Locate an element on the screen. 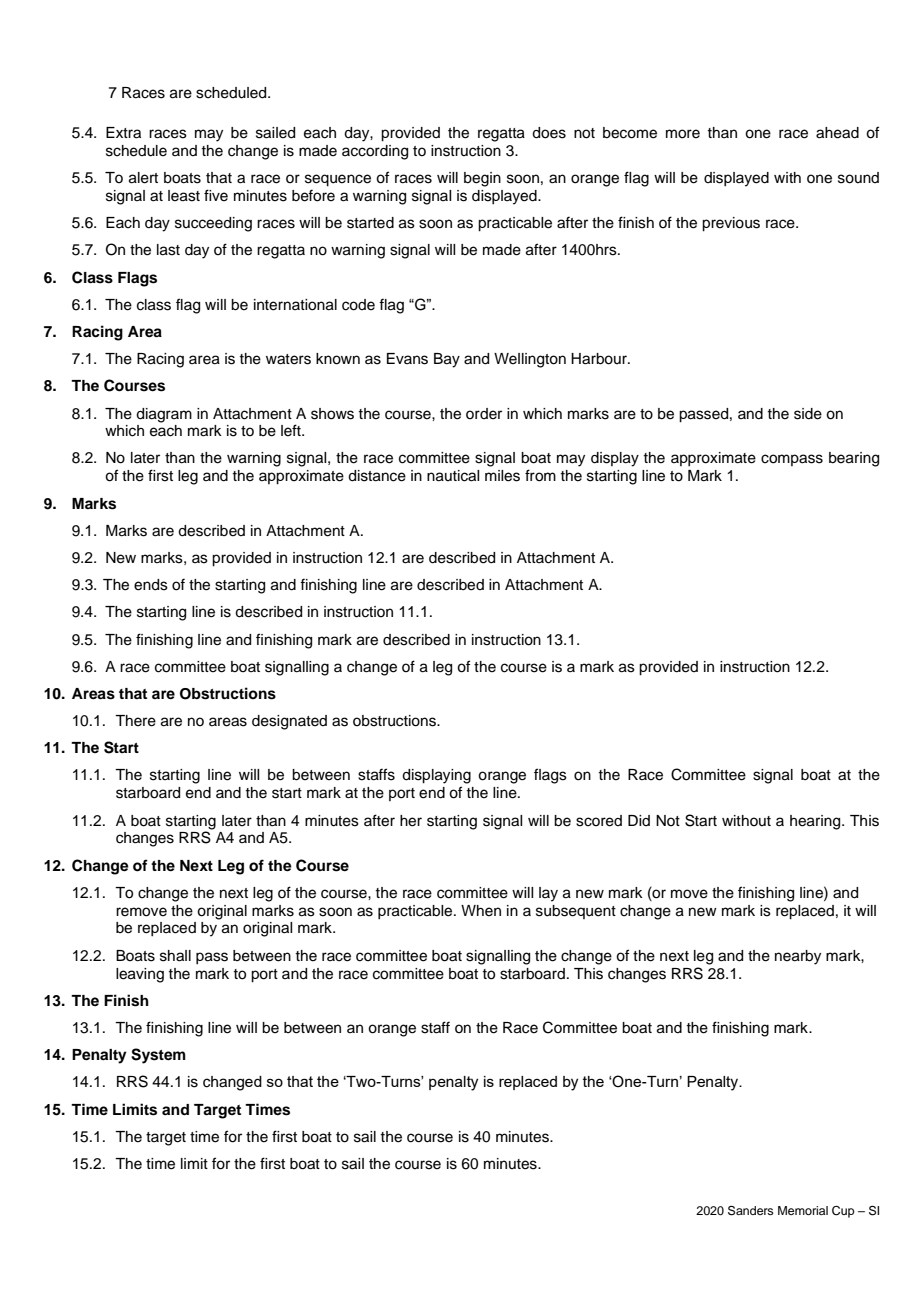 This screenshot has height=1308, width=924. hearing is located at coordinates (816, 822).
